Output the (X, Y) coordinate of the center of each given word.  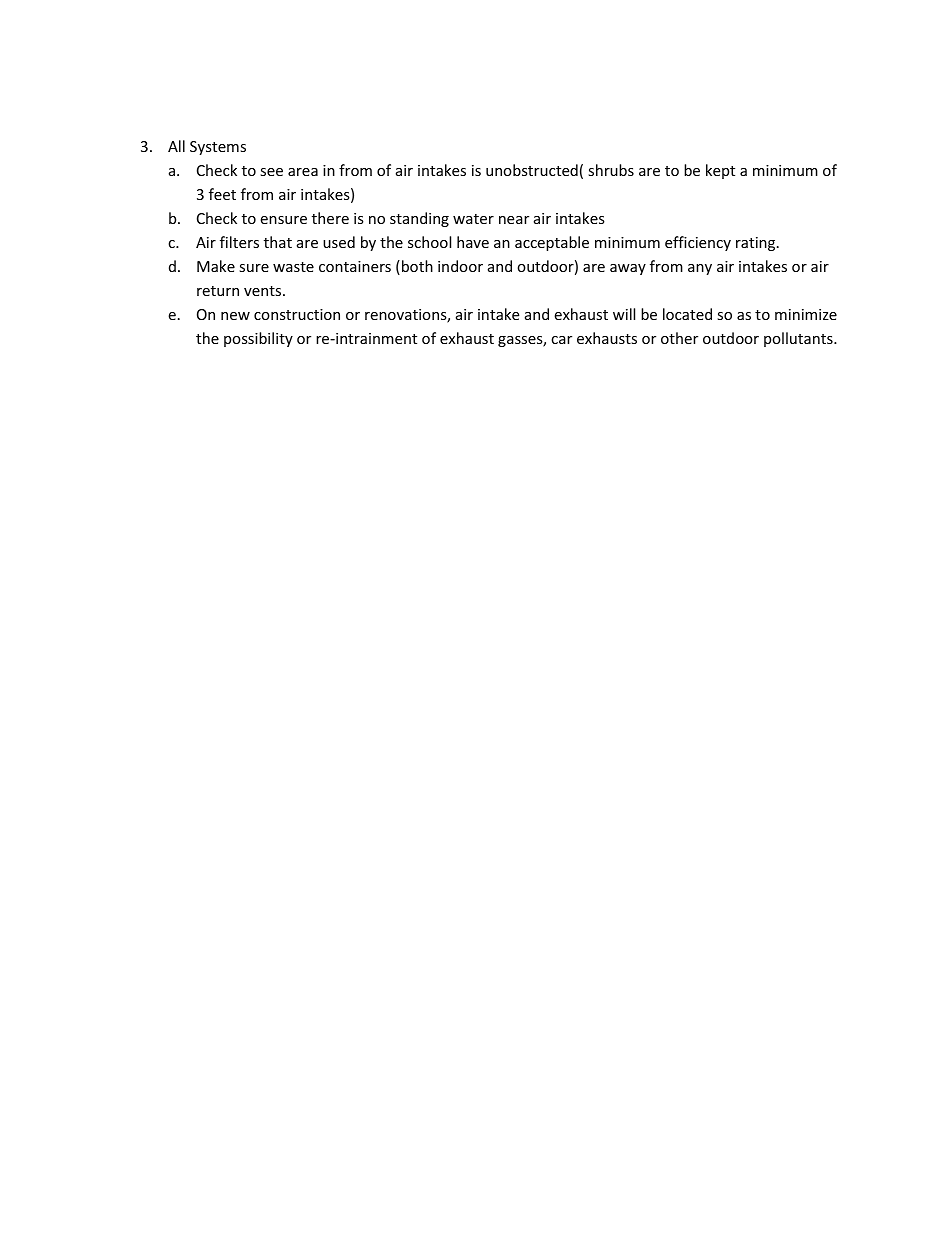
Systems (218, 148)
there (330, 218)
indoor (460, 266)
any (700, 269)
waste (293, 267)
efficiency (698, 243)
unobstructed (532, 170)
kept (720, 171)
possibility (258, 339)
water (473, 219)
